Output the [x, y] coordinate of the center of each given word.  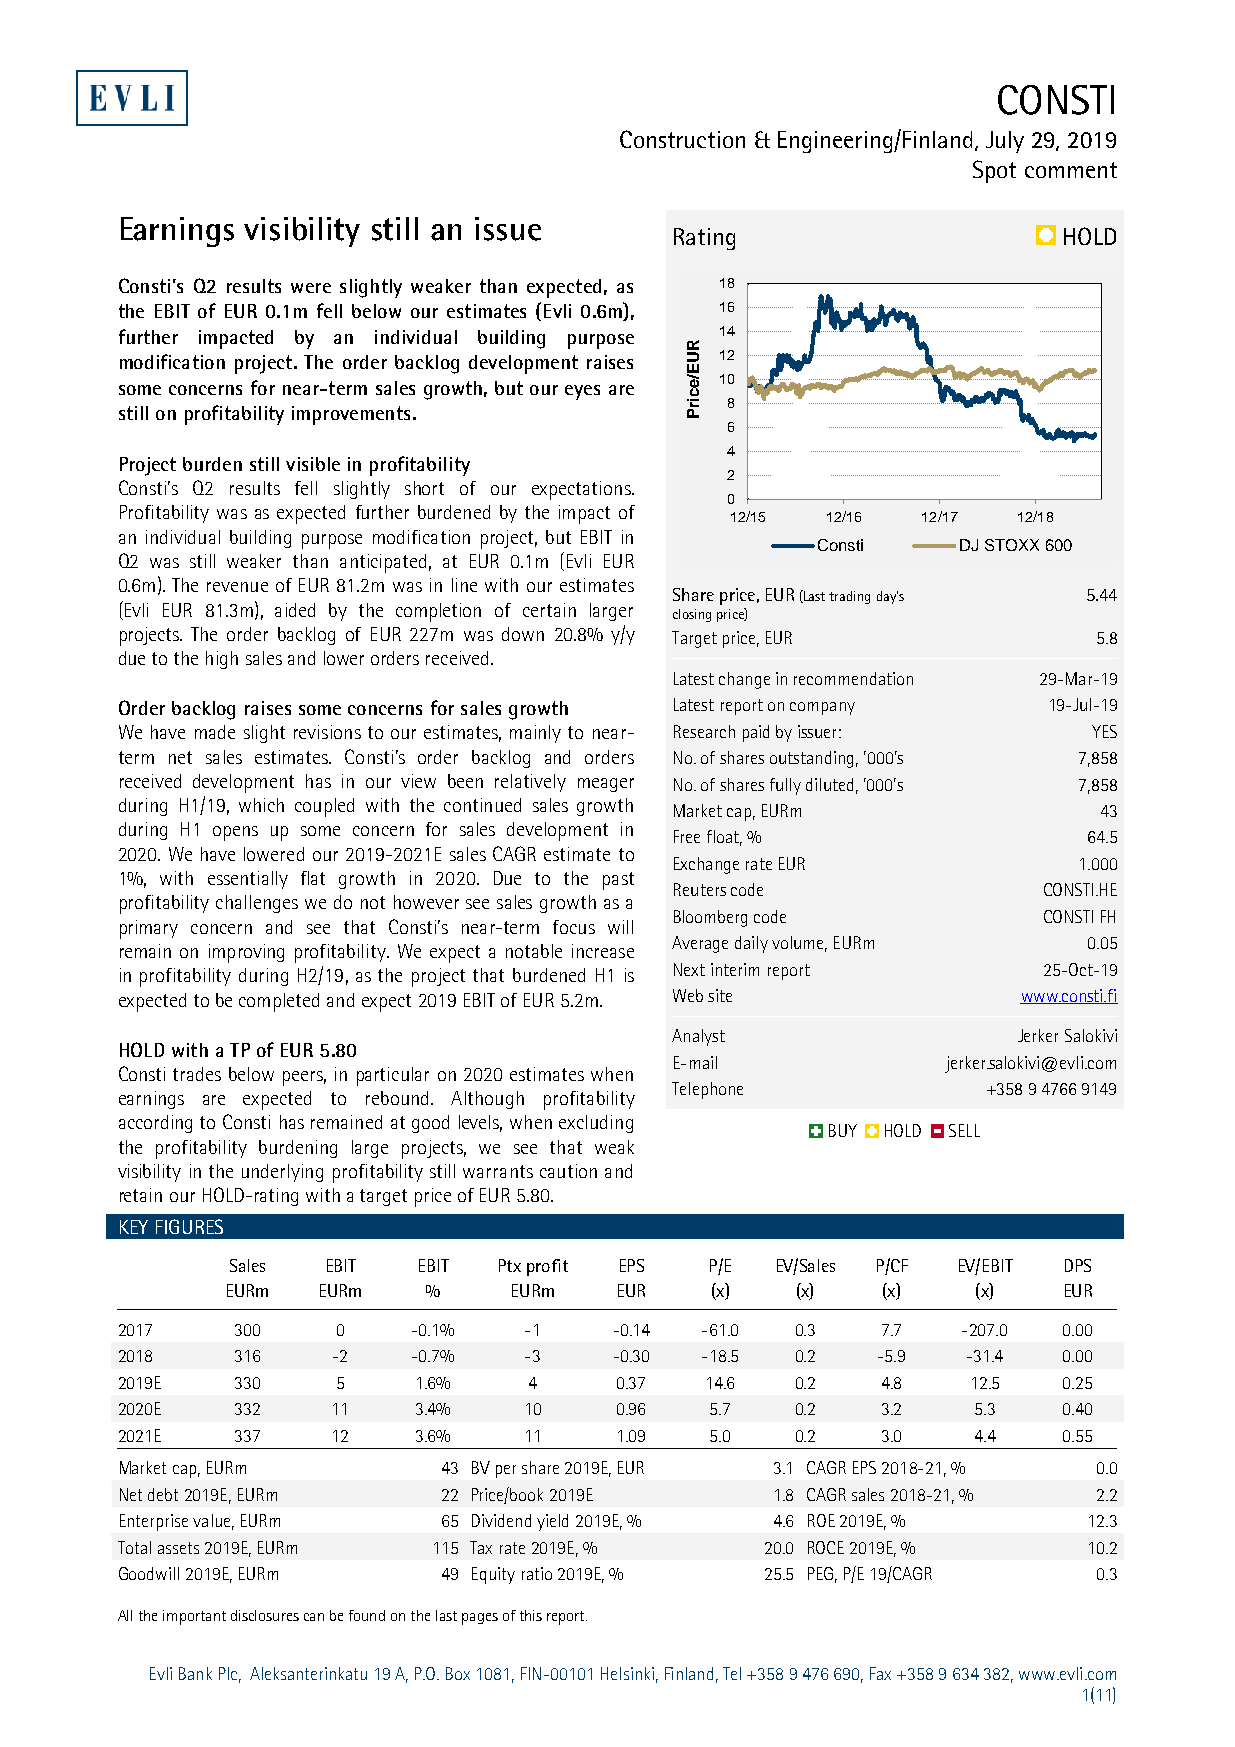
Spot [994, 171]
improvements [351, 415]
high [222, 660]
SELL [964, 1130]
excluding [596, 1124]
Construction [682, 139]
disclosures [265, 1615]
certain [549, 610]
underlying [282, 1173]
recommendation [853, 678]
